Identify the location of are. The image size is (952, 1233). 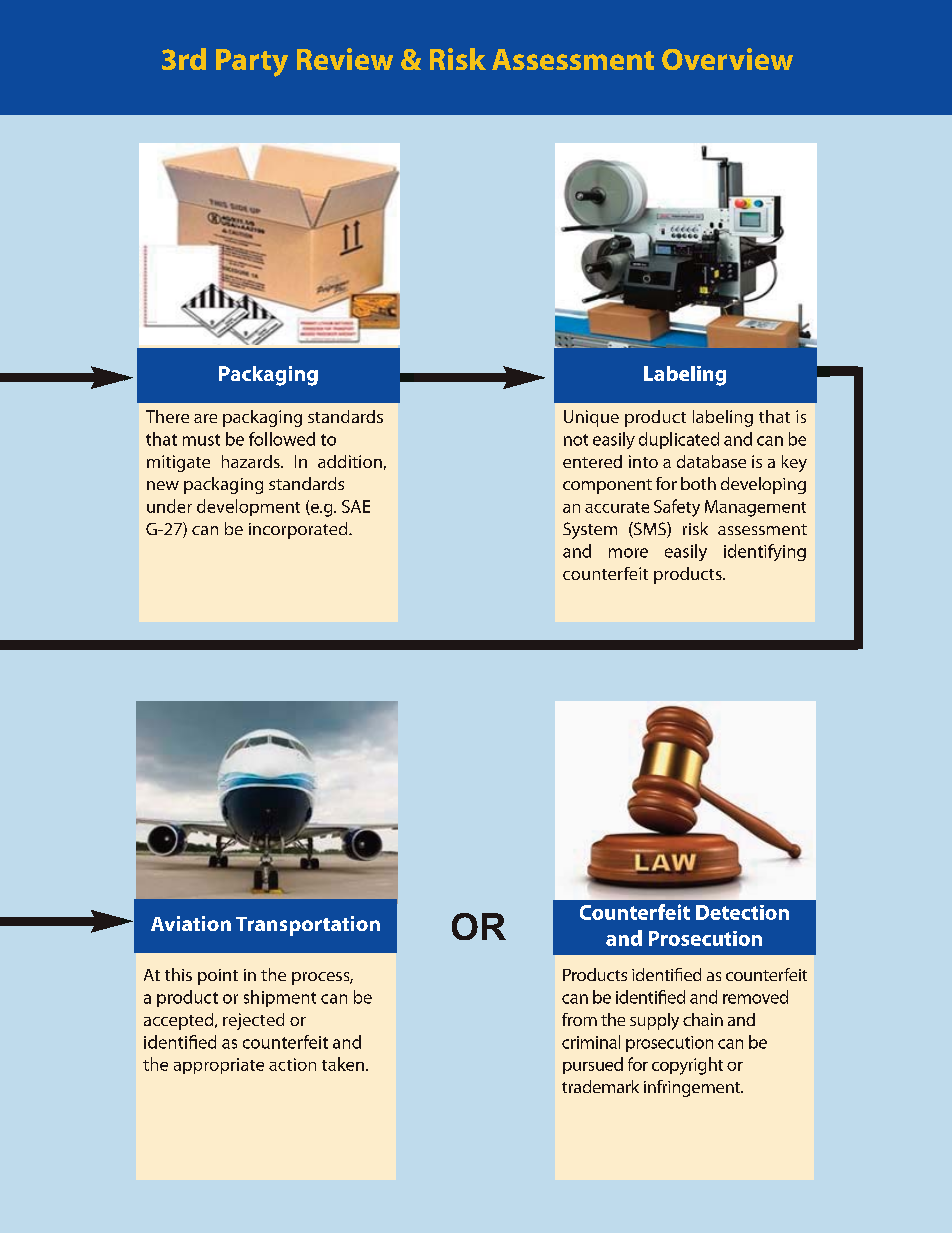
(205, 418).
